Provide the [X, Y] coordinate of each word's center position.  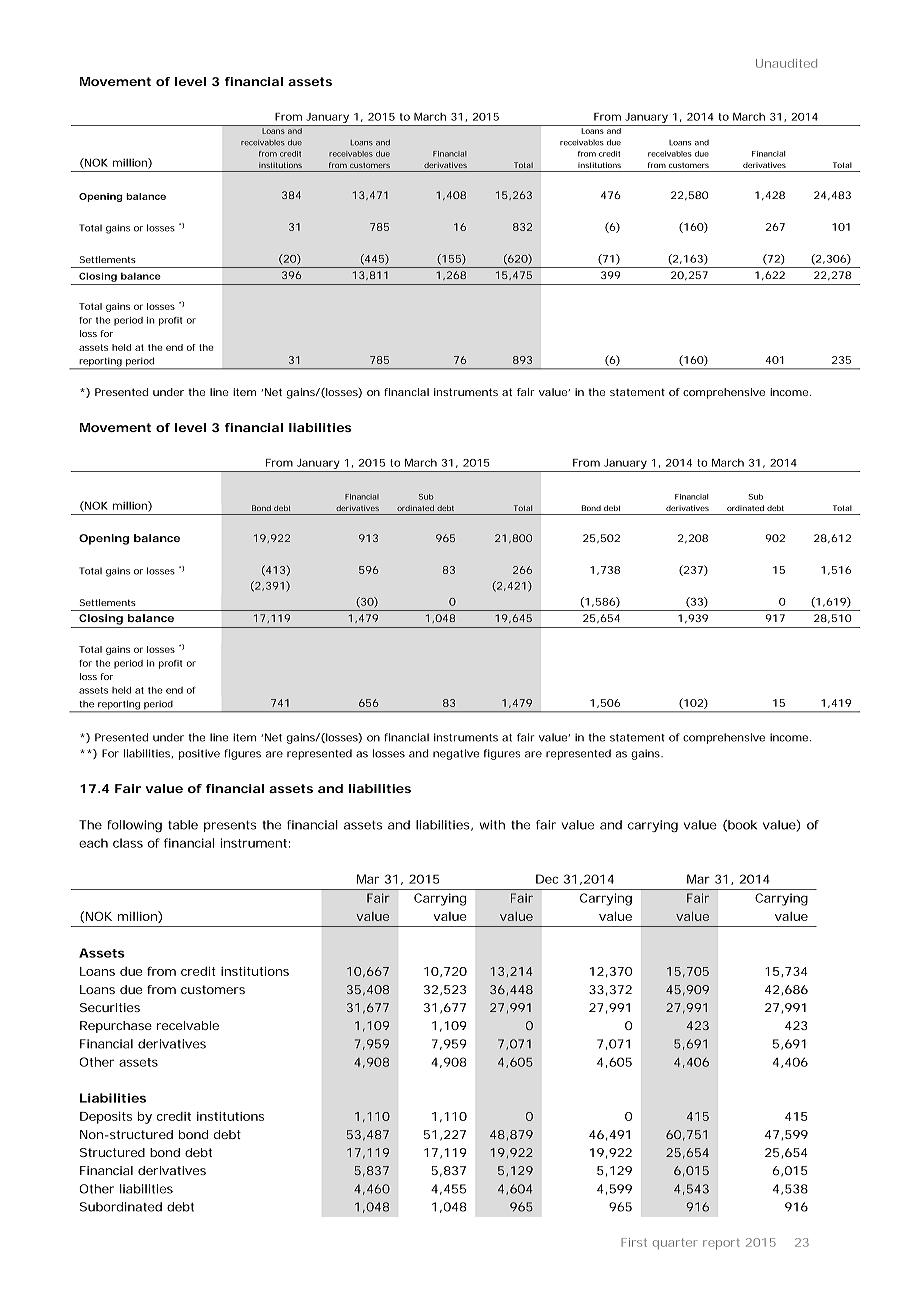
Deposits [106, 1118]
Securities [110, 1007]
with [492, 825]
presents [230, 826]
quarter [675, 1243]
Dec [547, 879]
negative [456, 754]
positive [199, 754]
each [93, 843]
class [128, 843]
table [183, 825]
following [134, 826]
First [634, 1242]
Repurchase [116, 1027]
